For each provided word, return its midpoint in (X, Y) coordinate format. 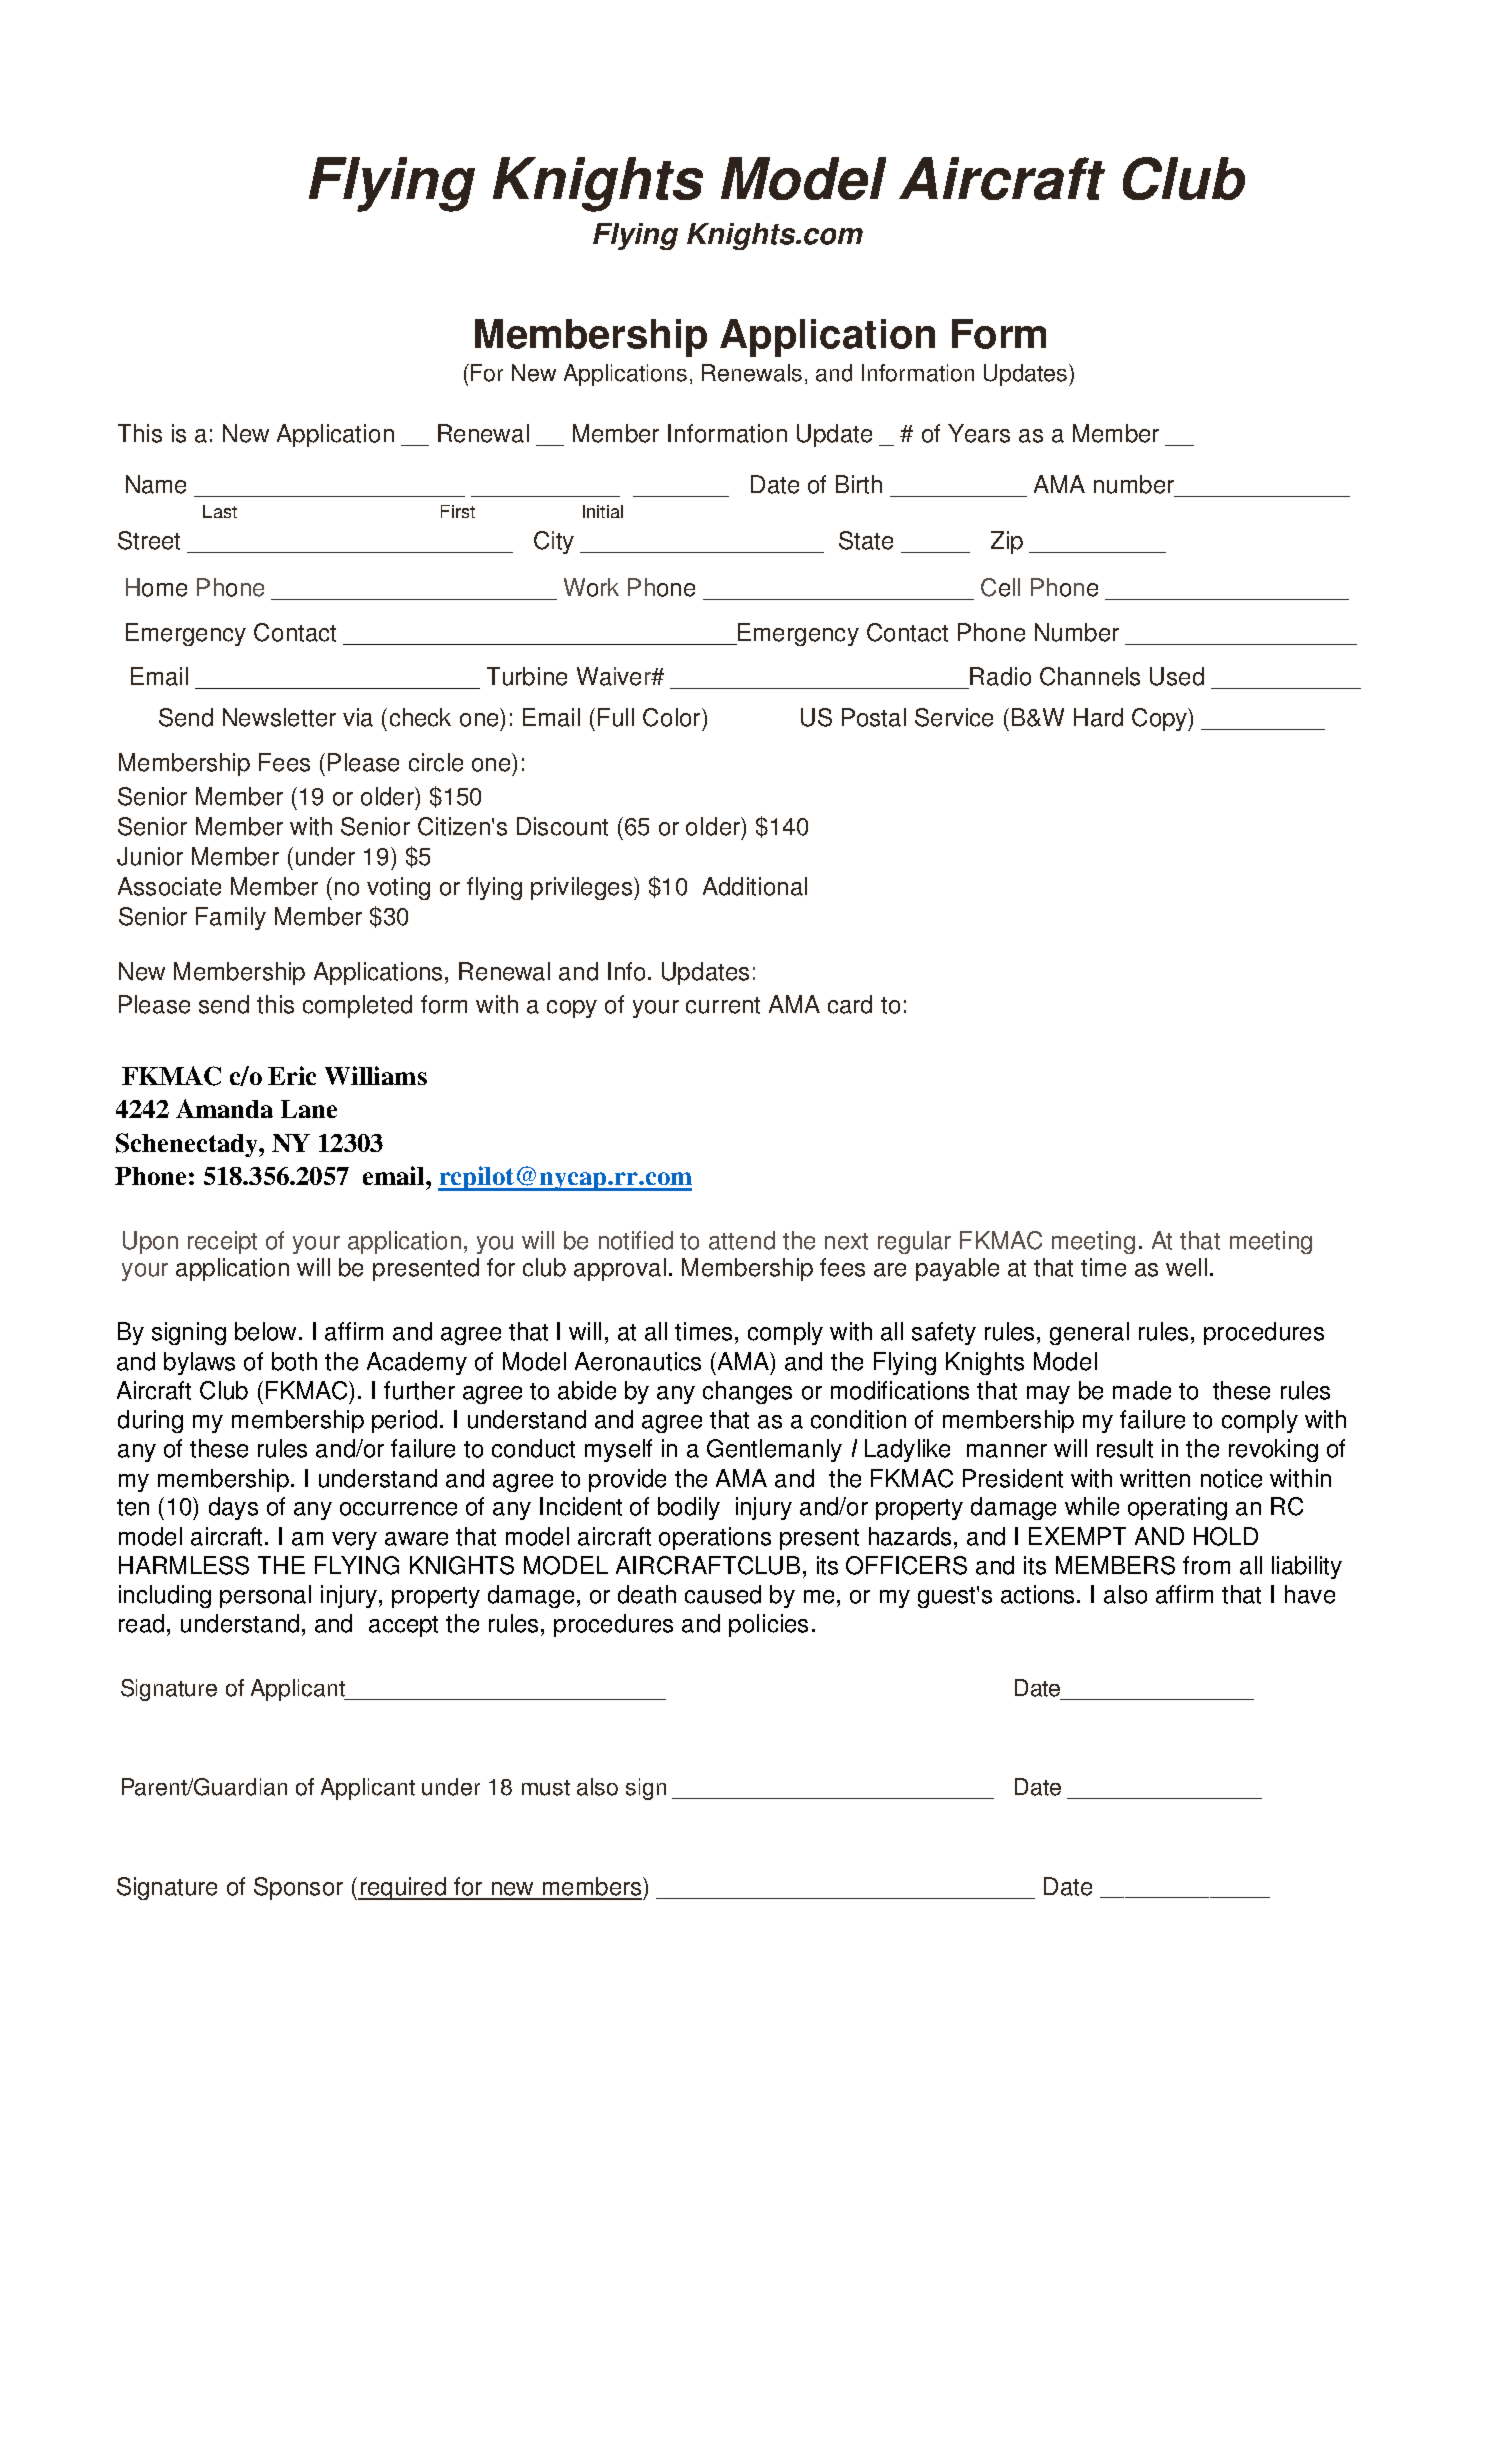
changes (747, 1392)
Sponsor (298, 1888)
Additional (755, 886)
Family (231, 918)
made (1142, 1390)
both (294, 1361)
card (850, 1004)
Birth (859, 484)
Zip (1007, 542)
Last (220, 511)
